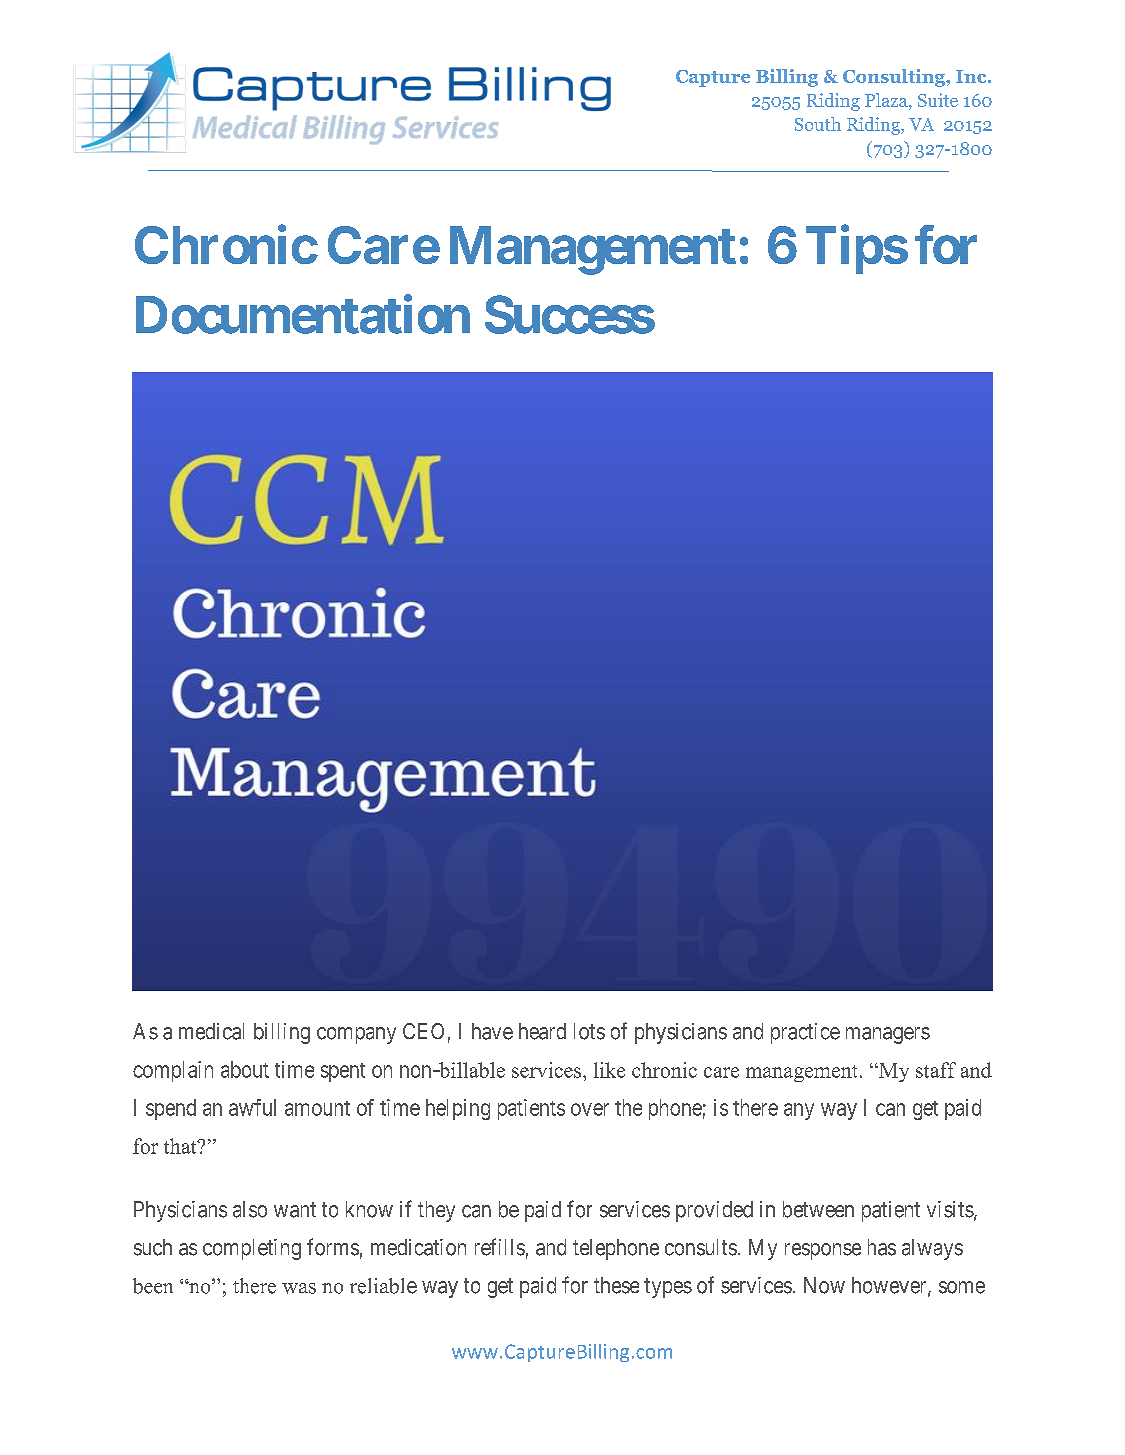 The image size is (1125, 1455). I want to click on heard, so click(542, 1031).
